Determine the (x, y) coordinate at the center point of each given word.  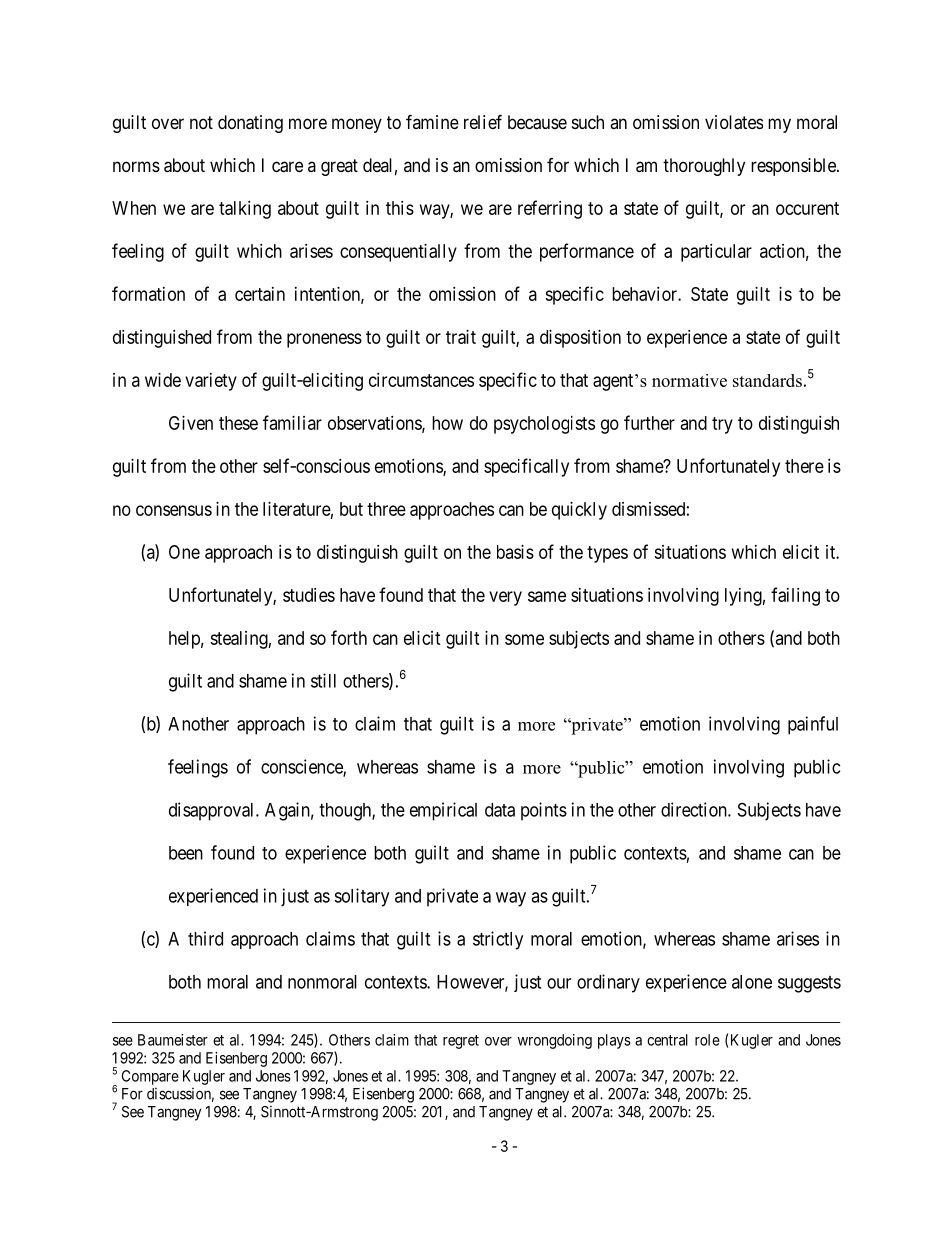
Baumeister (173, 1040)
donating (250, 124)
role (707, 1040)
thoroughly (704, 167)
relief (483, 121)
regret (461, 1042)
